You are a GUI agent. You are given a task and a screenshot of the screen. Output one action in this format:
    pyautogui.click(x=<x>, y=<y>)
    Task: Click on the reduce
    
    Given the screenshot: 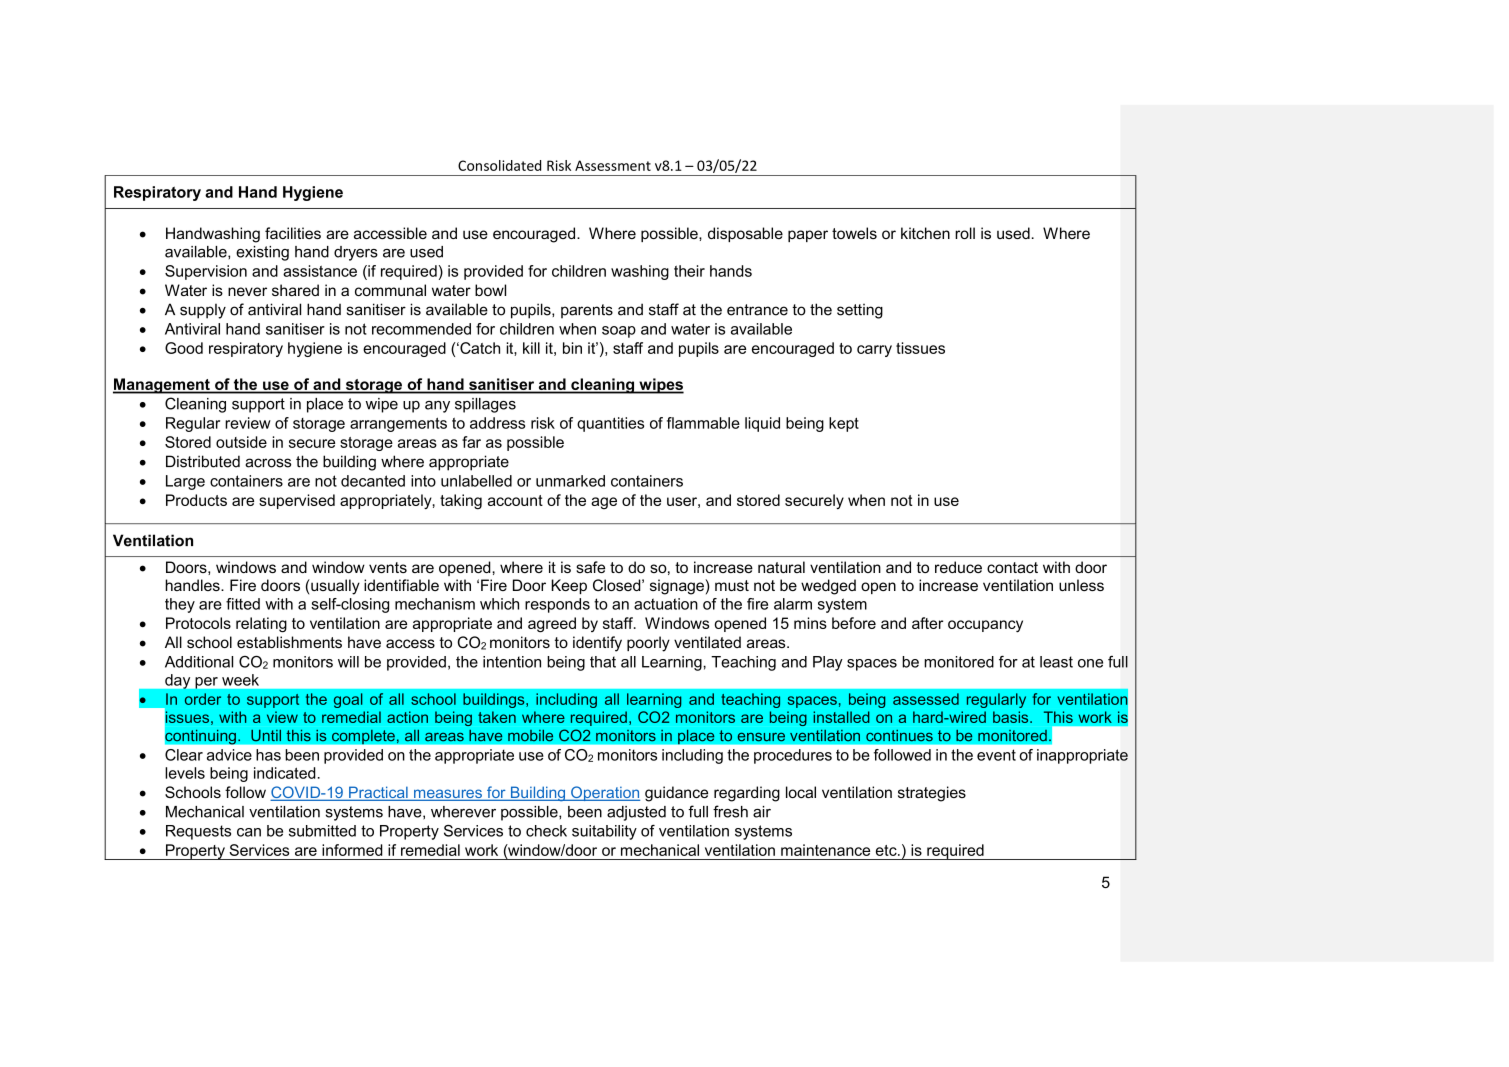 What is the action you would take?
    pyautogui.click(x=958, y=567)
